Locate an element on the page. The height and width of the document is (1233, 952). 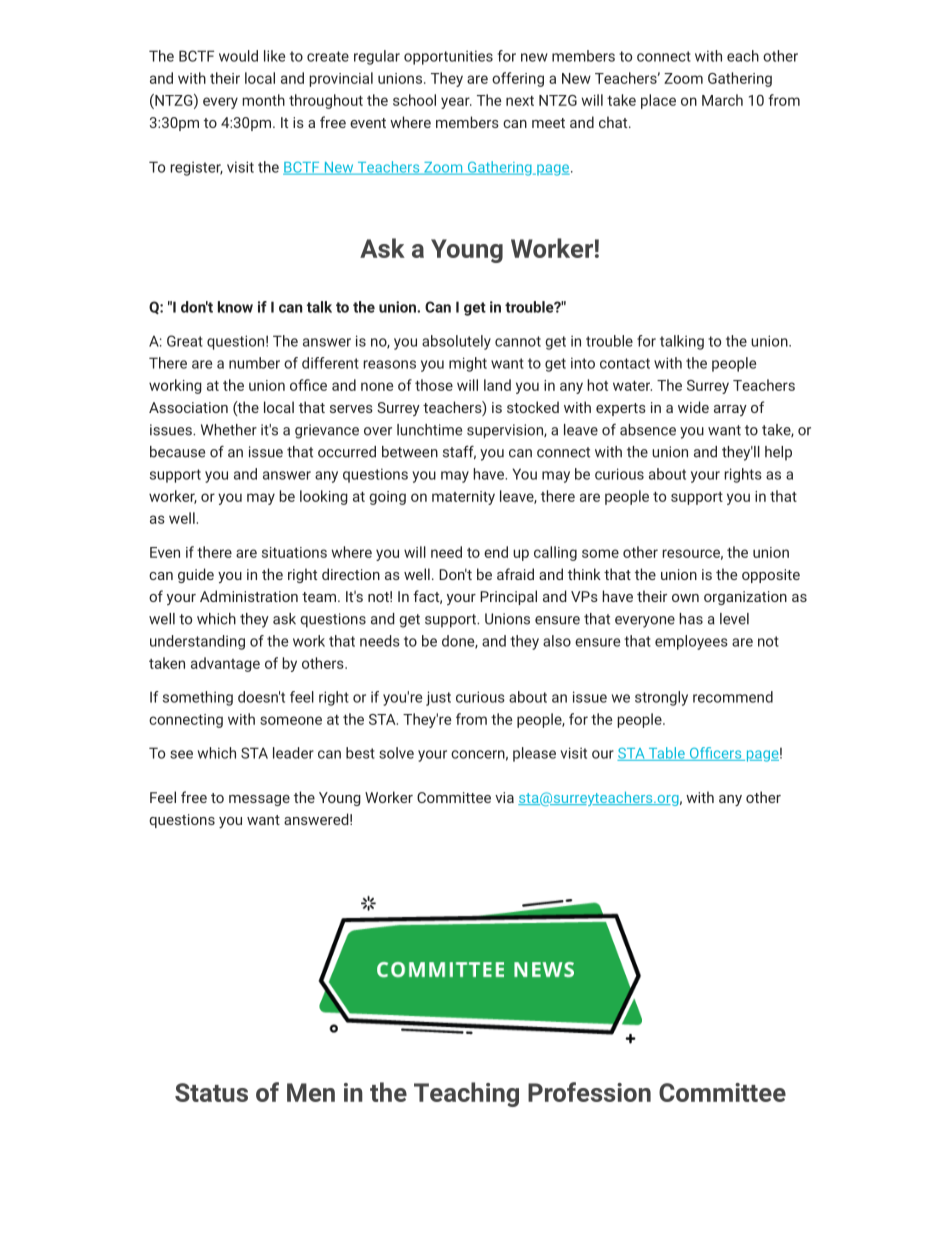
year is located at coordinates (456, 103).
